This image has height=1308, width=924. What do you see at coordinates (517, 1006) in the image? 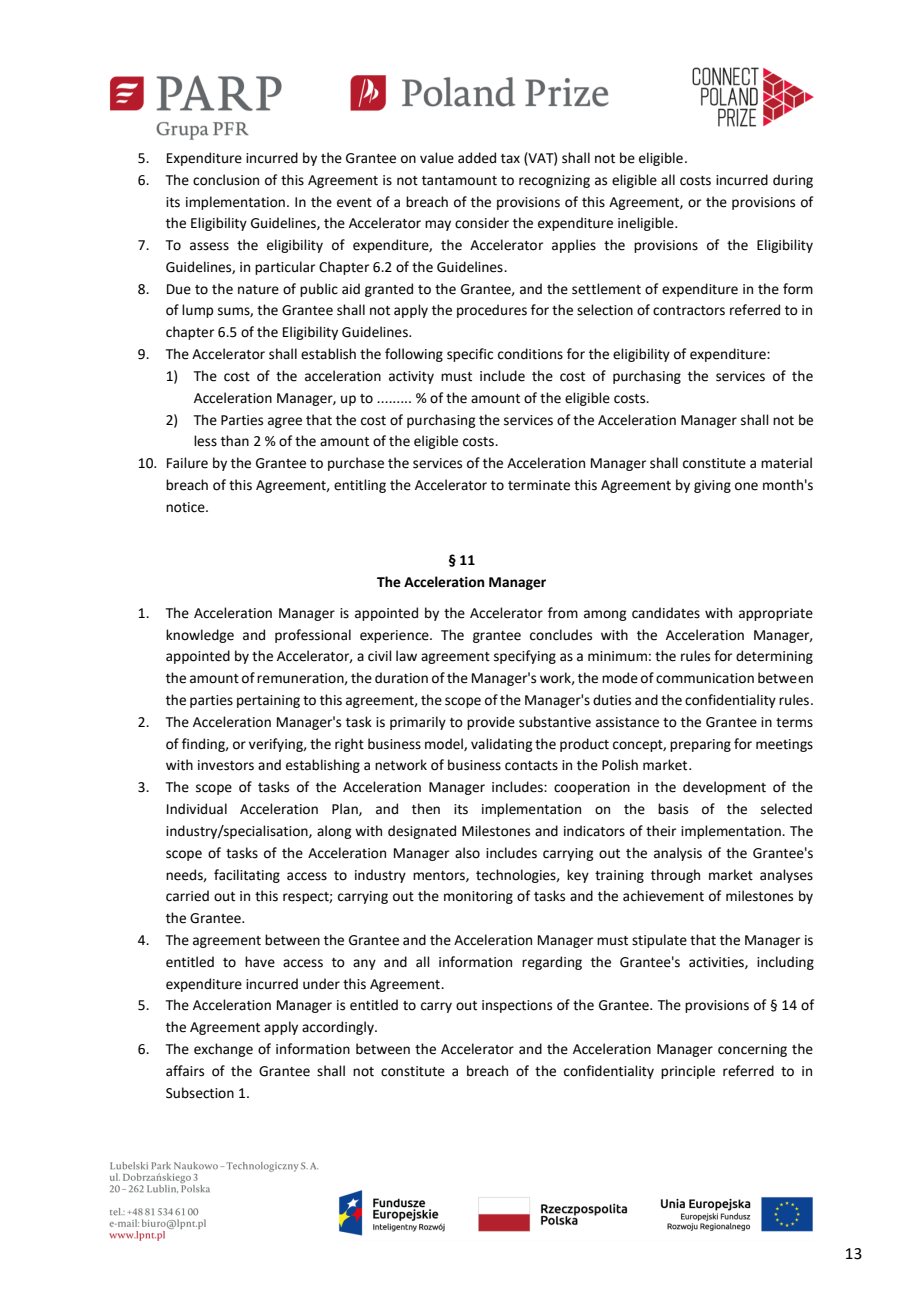
I see `inspections` at bounding box center [517, 1006].
